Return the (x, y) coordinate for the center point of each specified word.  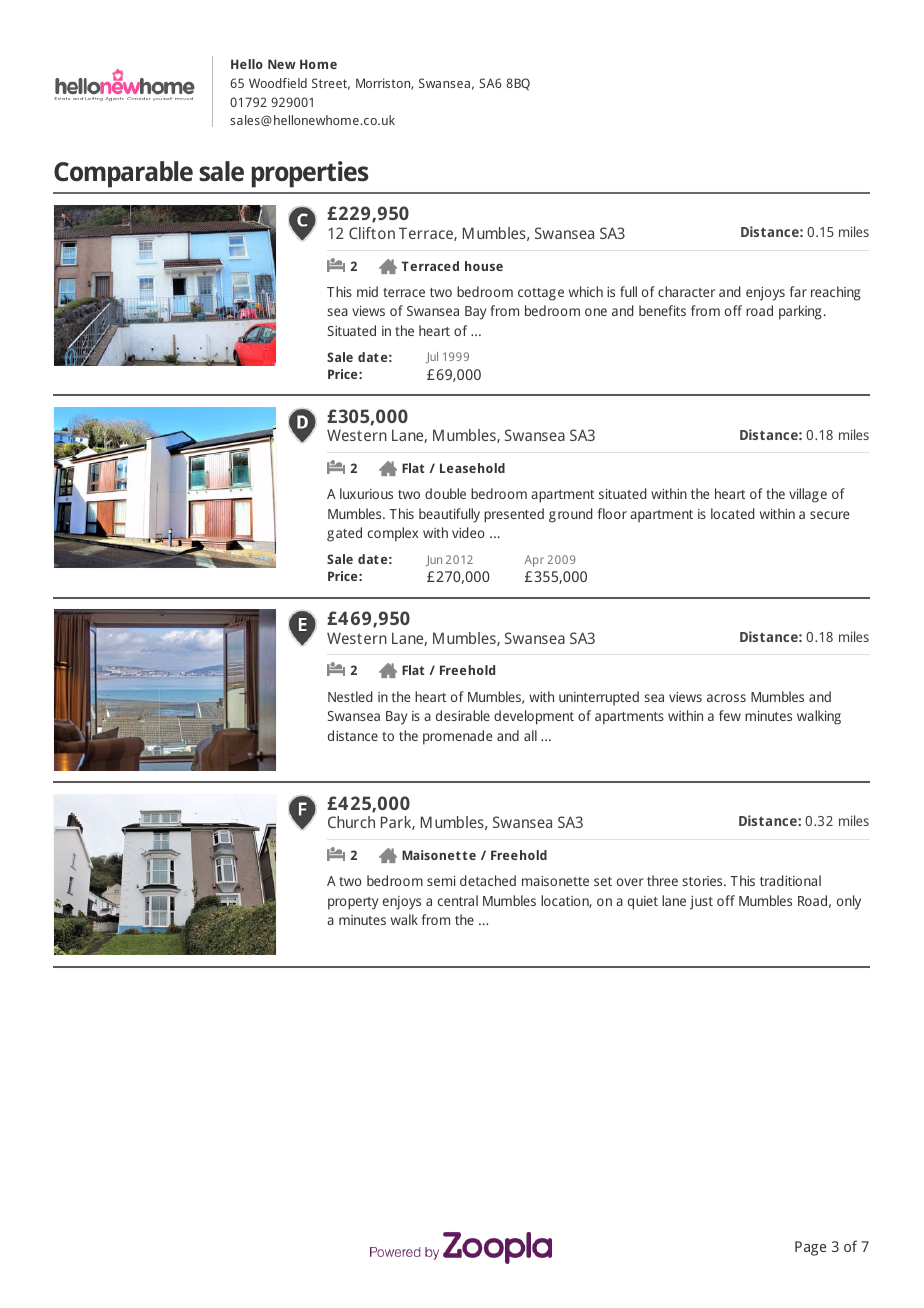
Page (810, 1248)
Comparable (123, 174)
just (701, 903)
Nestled (350, 696)
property (353, 903)
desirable (463, 715)
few (730, 715)
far (798, 291)
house (484, 266)
